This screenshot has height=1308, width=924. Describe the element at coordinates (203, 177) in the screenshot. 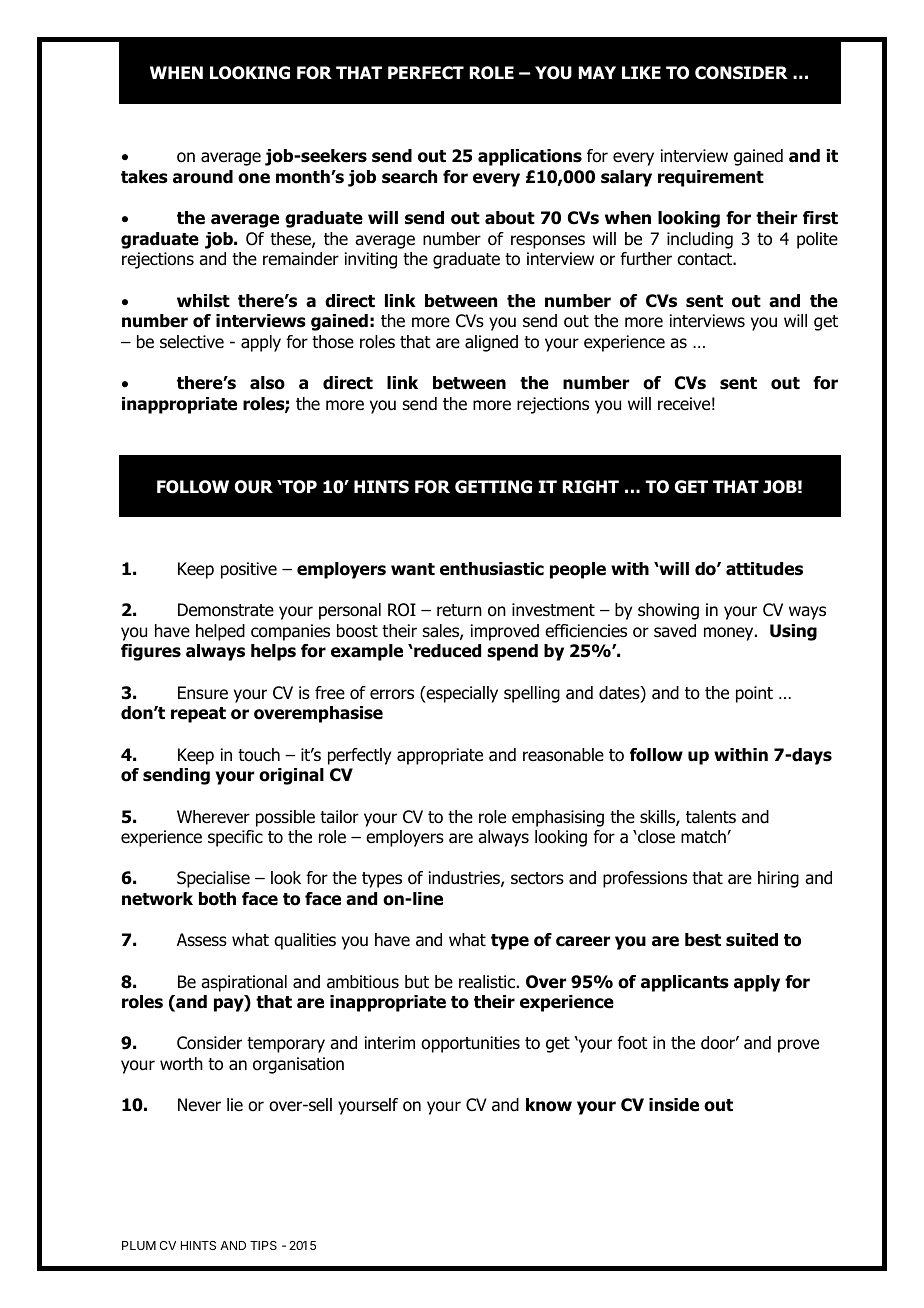

I see `around` at that location.
